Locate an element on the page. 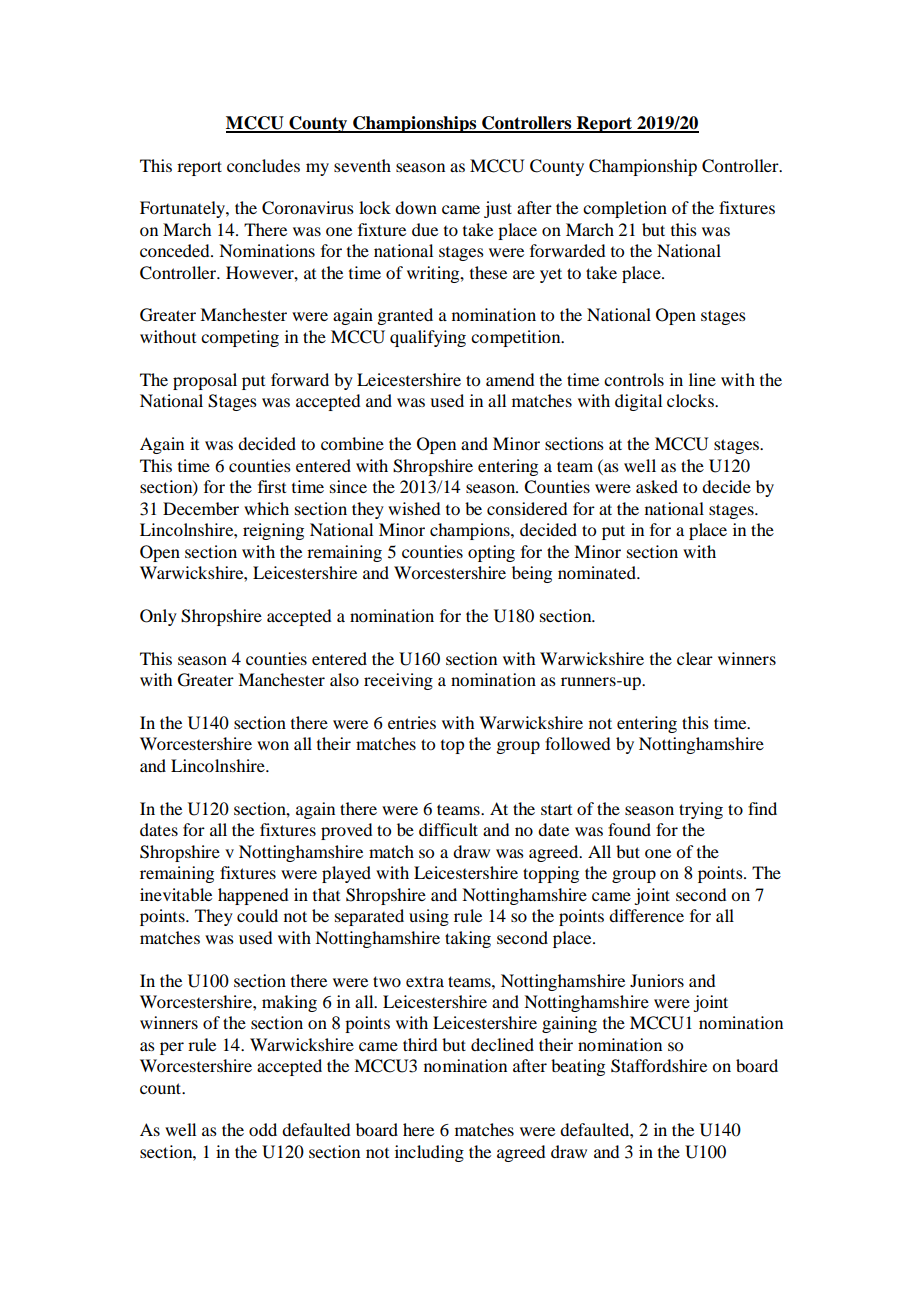 This image has height=1308, width=924. December is located at coordinates (201, 508).
